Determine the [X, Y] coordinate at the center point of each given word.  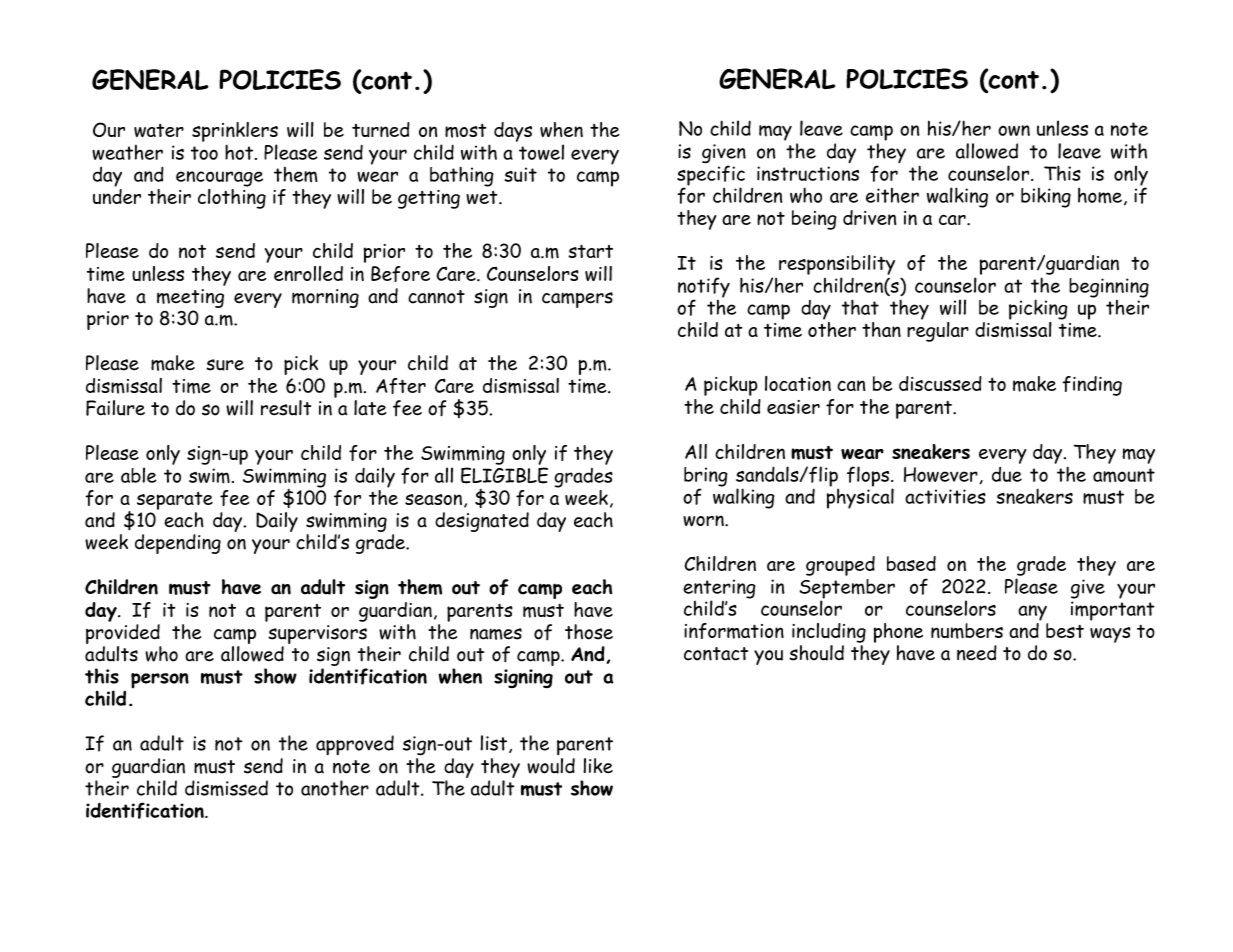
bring [706, 478]
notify [704, 288]
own [1014, 130]
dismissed [226, 788]
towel [541, 152]
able [139, 475]
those [589, 632]
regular [938, 330]
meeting [190, 298]
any [1032, 613]
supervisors [318, 636]
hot [240, 152]
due [1007, 474]
